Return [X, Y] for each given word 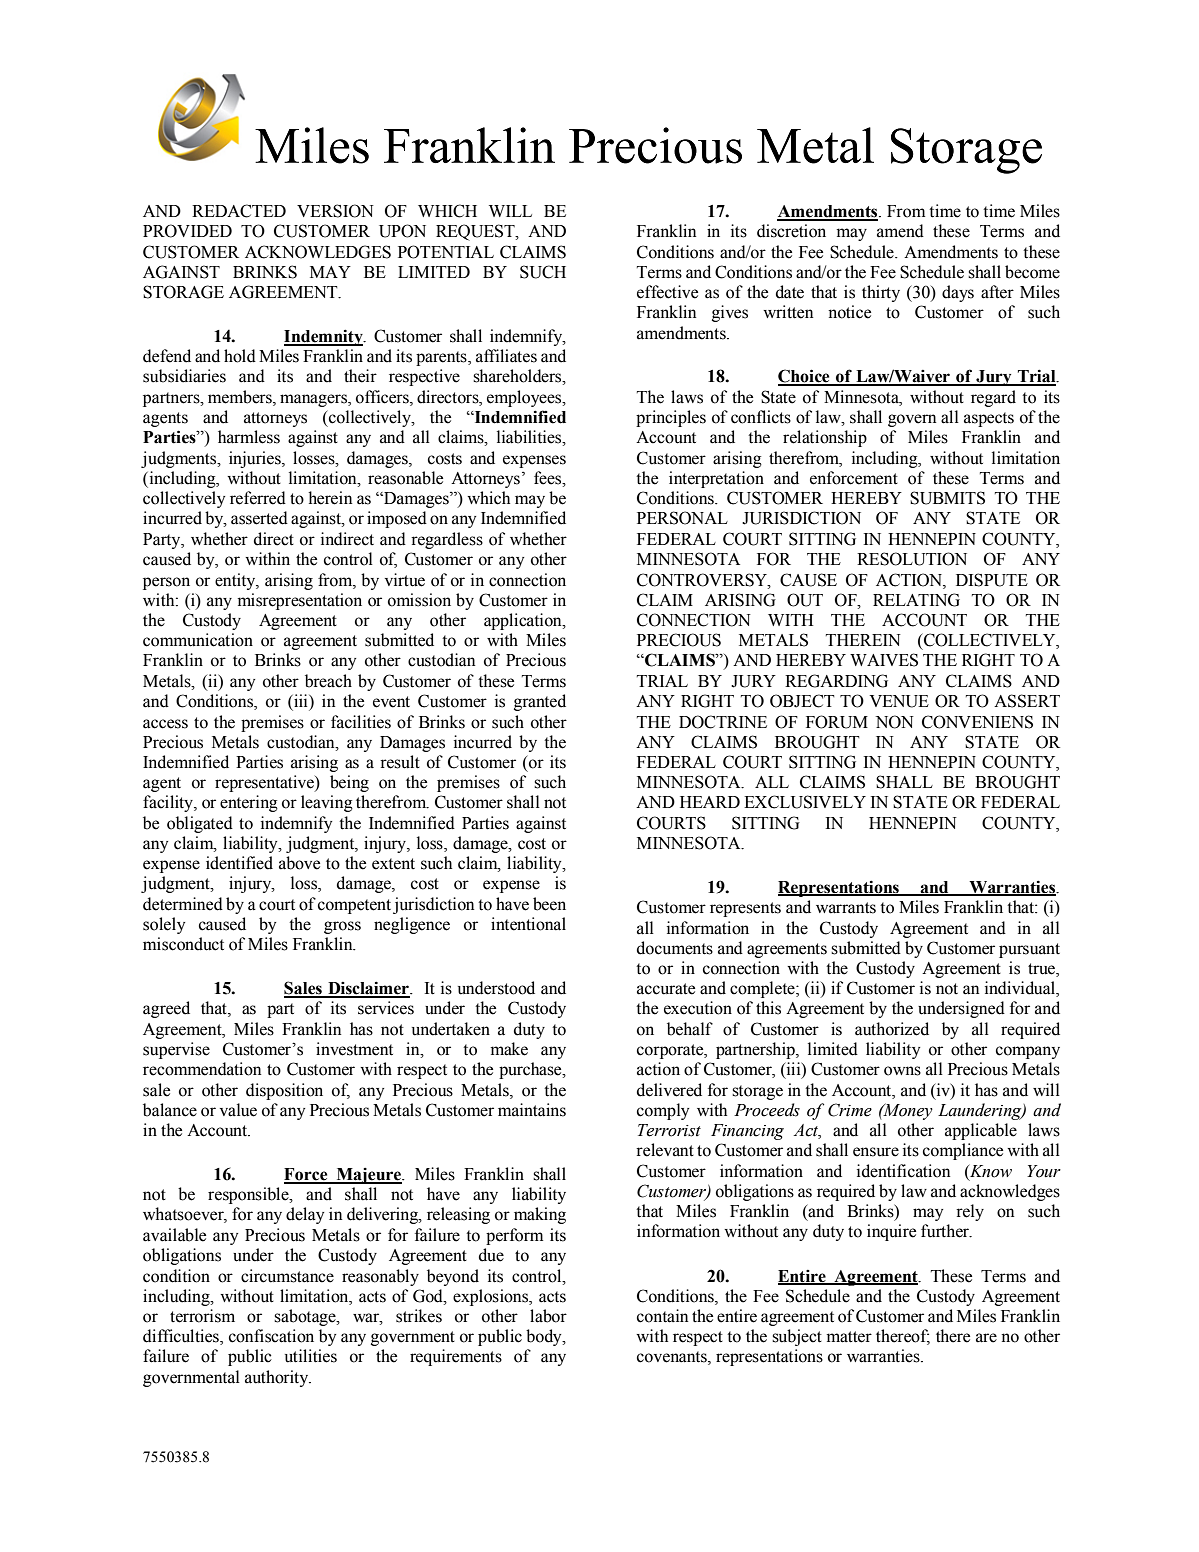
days [958, 293]
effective [667, 292]
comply [663, 1111]
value [238, 1110]
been [549, 904]
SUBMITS [947, 498]
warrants [846, 908]
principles [671, 418]
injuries [256, 459]
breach [328, 681]
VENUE [899, 701]
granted [540, 702]
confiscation [271, 1336]
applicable [981, 1131]
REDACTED [239, 211]
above [299, 863]
